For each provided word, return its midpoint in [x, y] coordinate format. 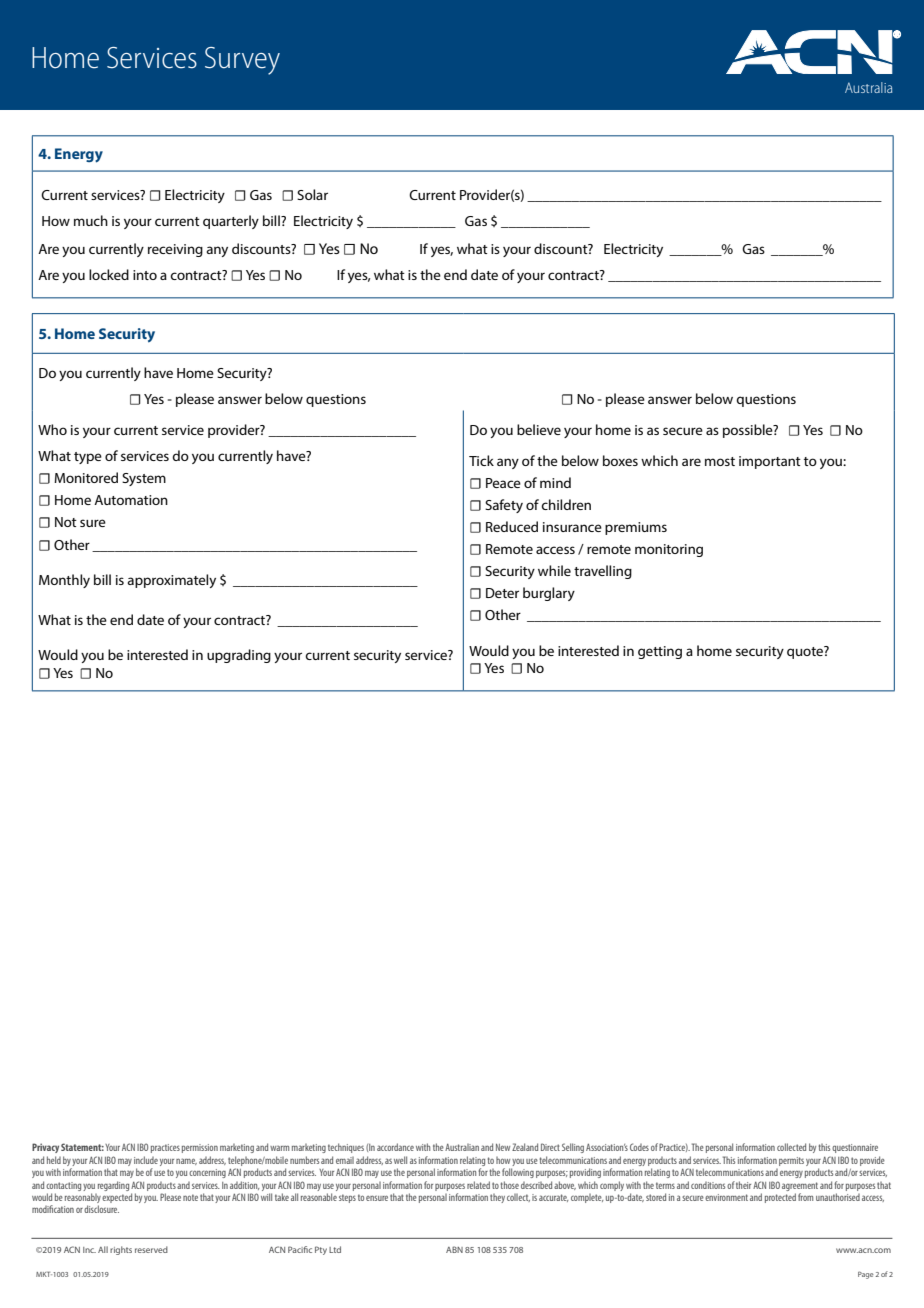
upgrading [239, 656]
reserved [151, 1249]
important [770, 462]
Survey [242, 61]
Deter [502, 593]
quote [806, 652]
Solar [312, 194]
